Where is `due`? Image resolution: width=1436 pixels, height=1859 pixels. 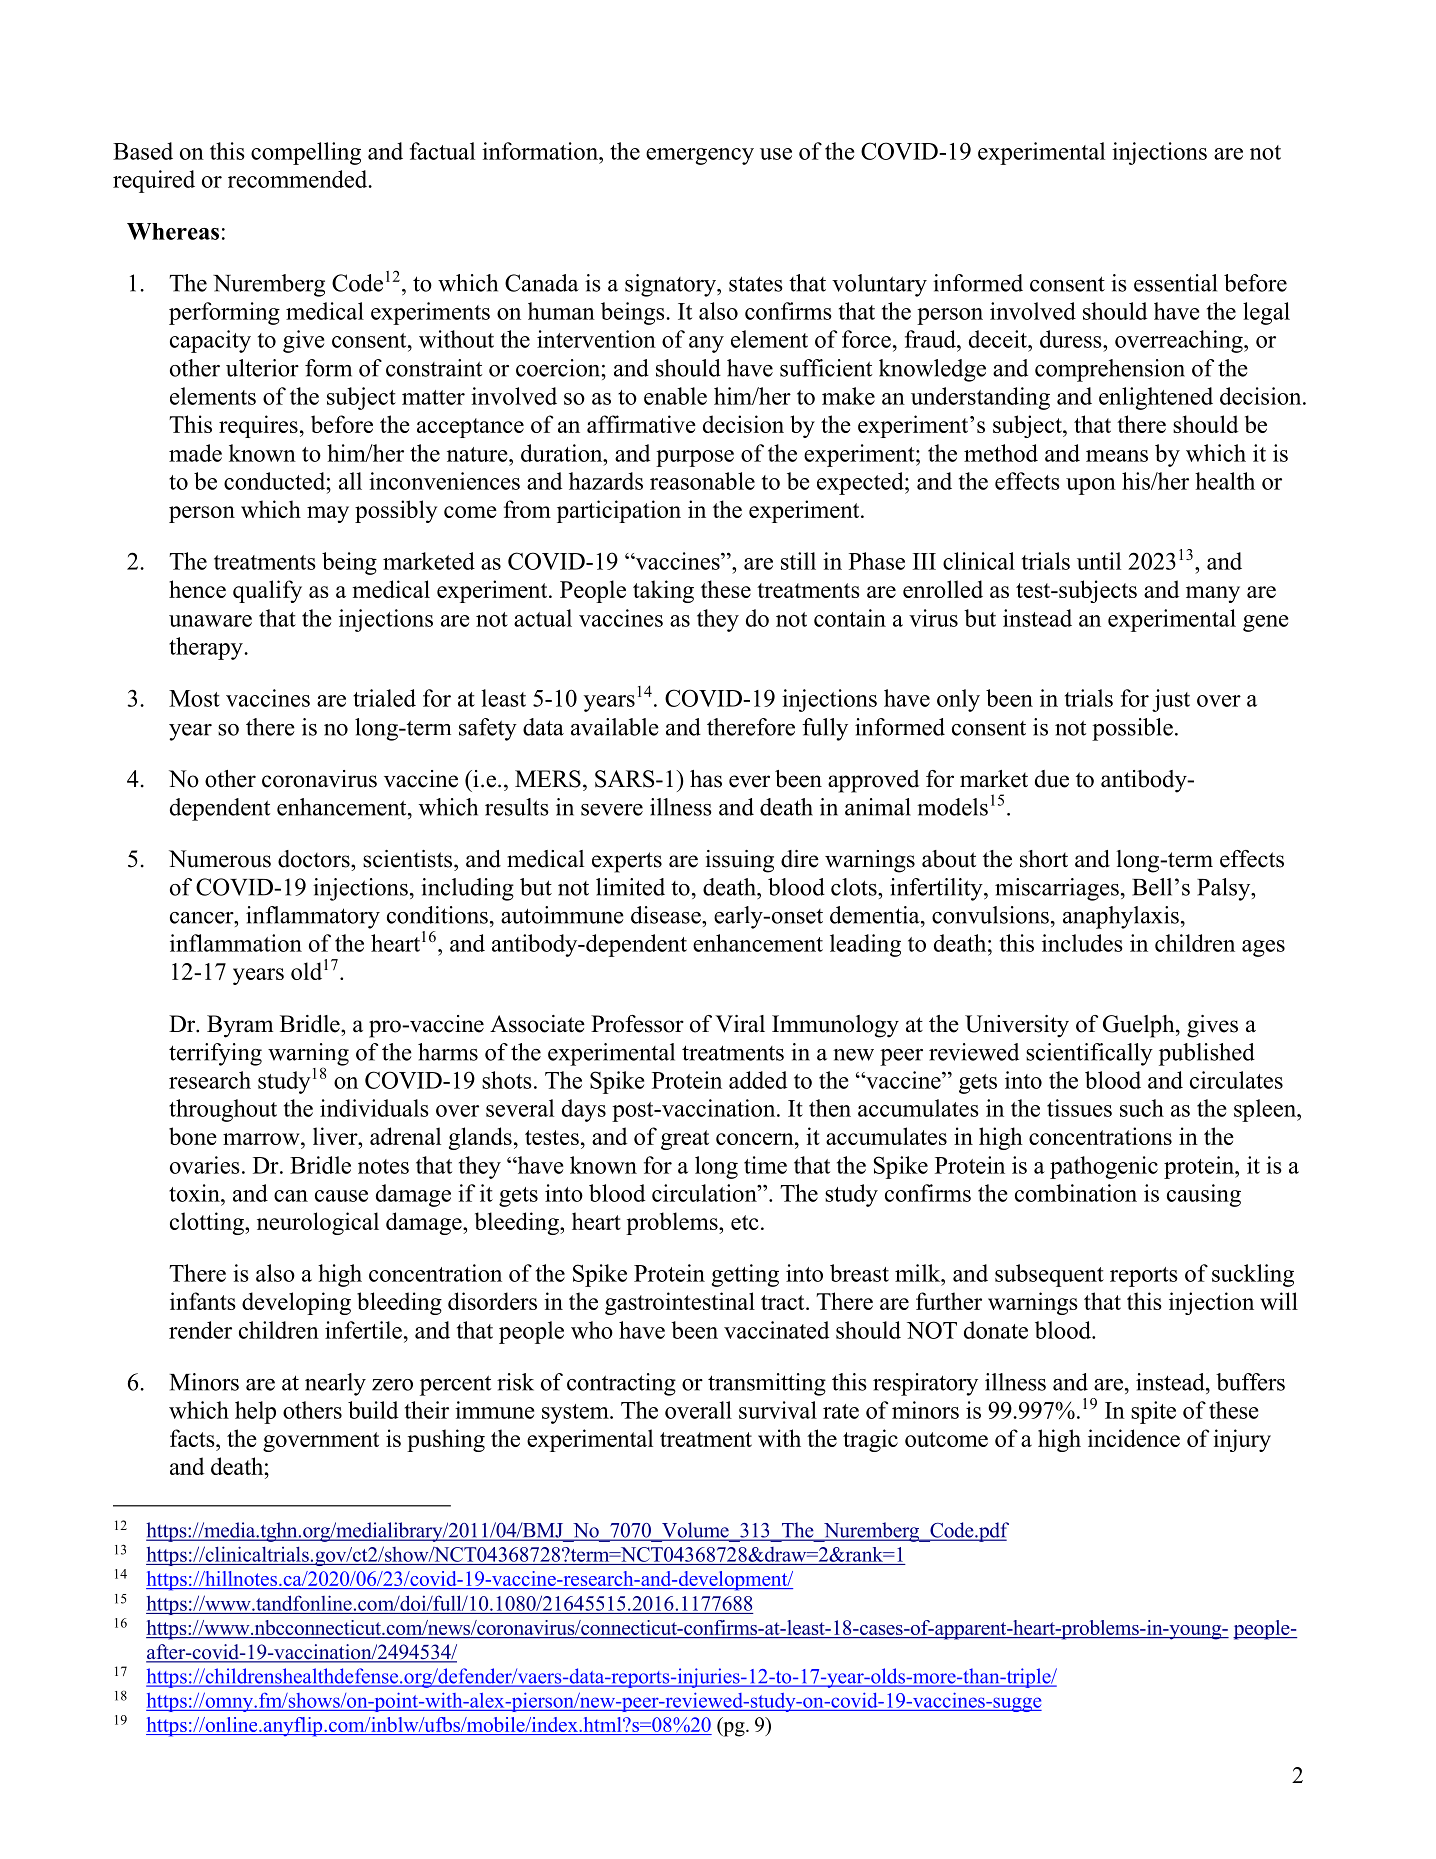 due is located at coordinates (1052, 779).
